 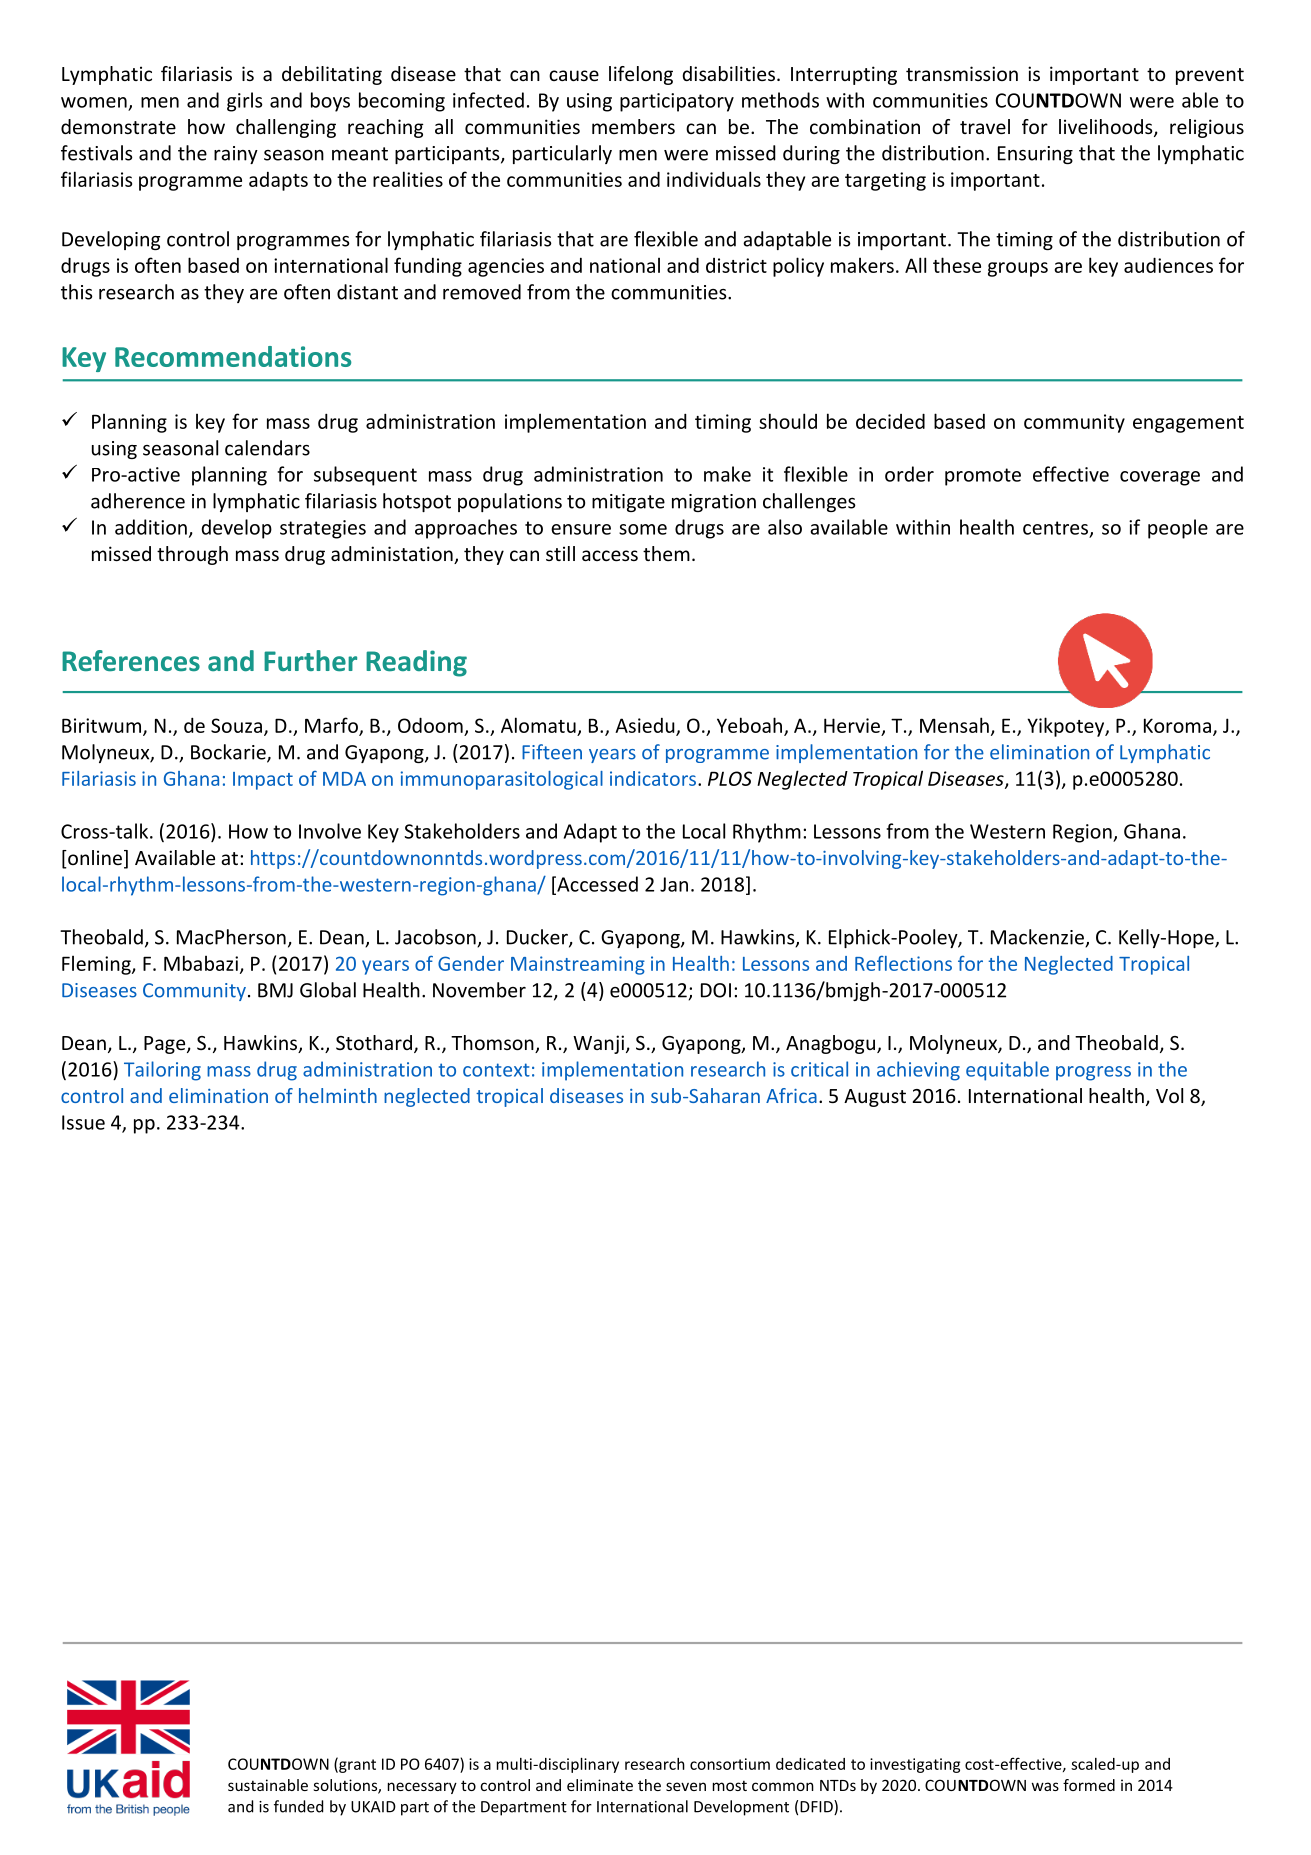 What do you see at coordinates (1039, 938) in the screenshot?
I see `Mackenzie` at bounding box center [1039, 938].
